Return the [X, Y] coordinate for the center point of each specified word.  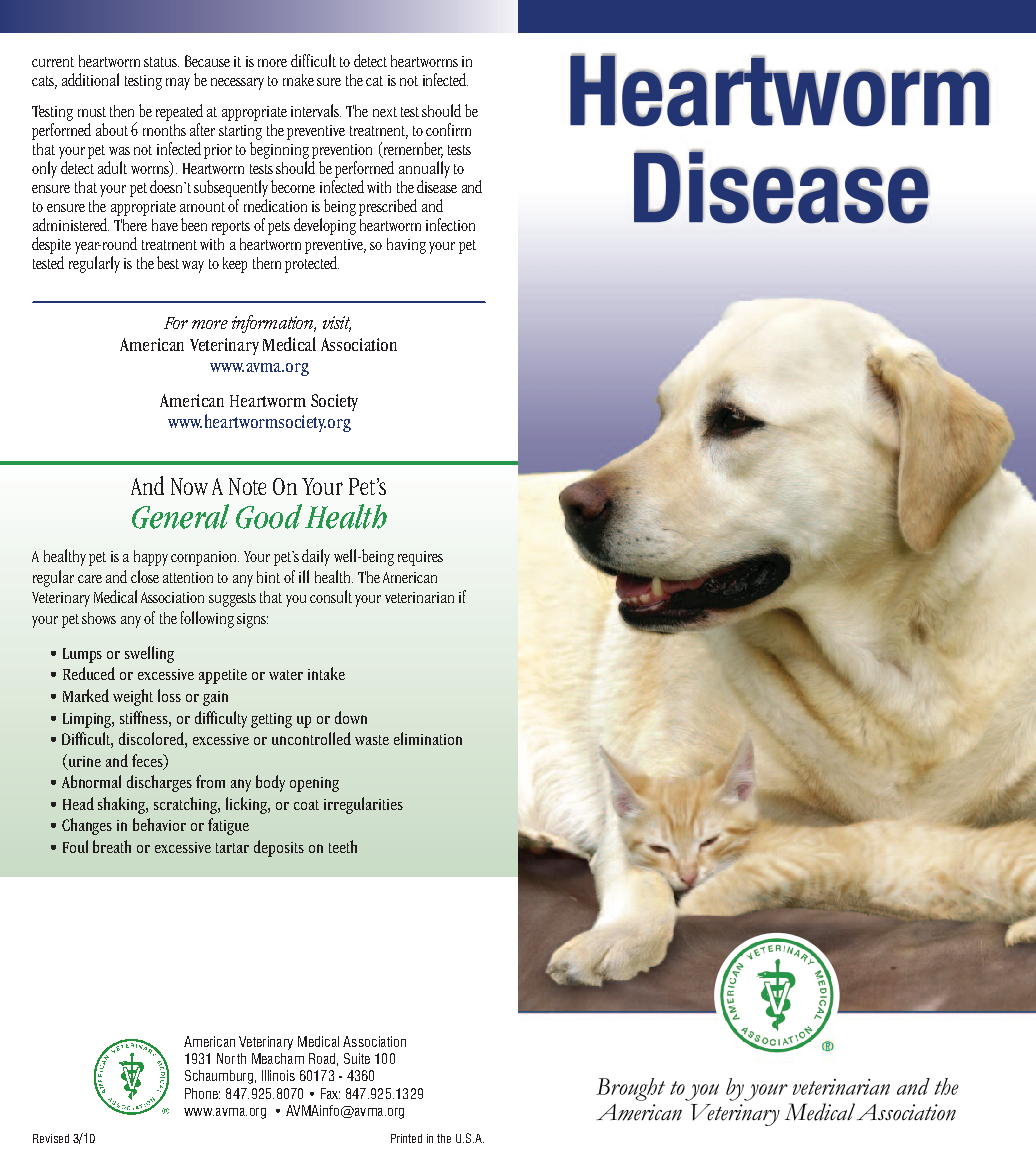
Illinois [278, 1075]
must [92, 112]
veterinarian [419, 597]
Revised [51, 1138]
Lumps [82, 655]
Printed [406, 1138]
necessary [237, 84]
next [385, 112]
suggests [232, 600]
